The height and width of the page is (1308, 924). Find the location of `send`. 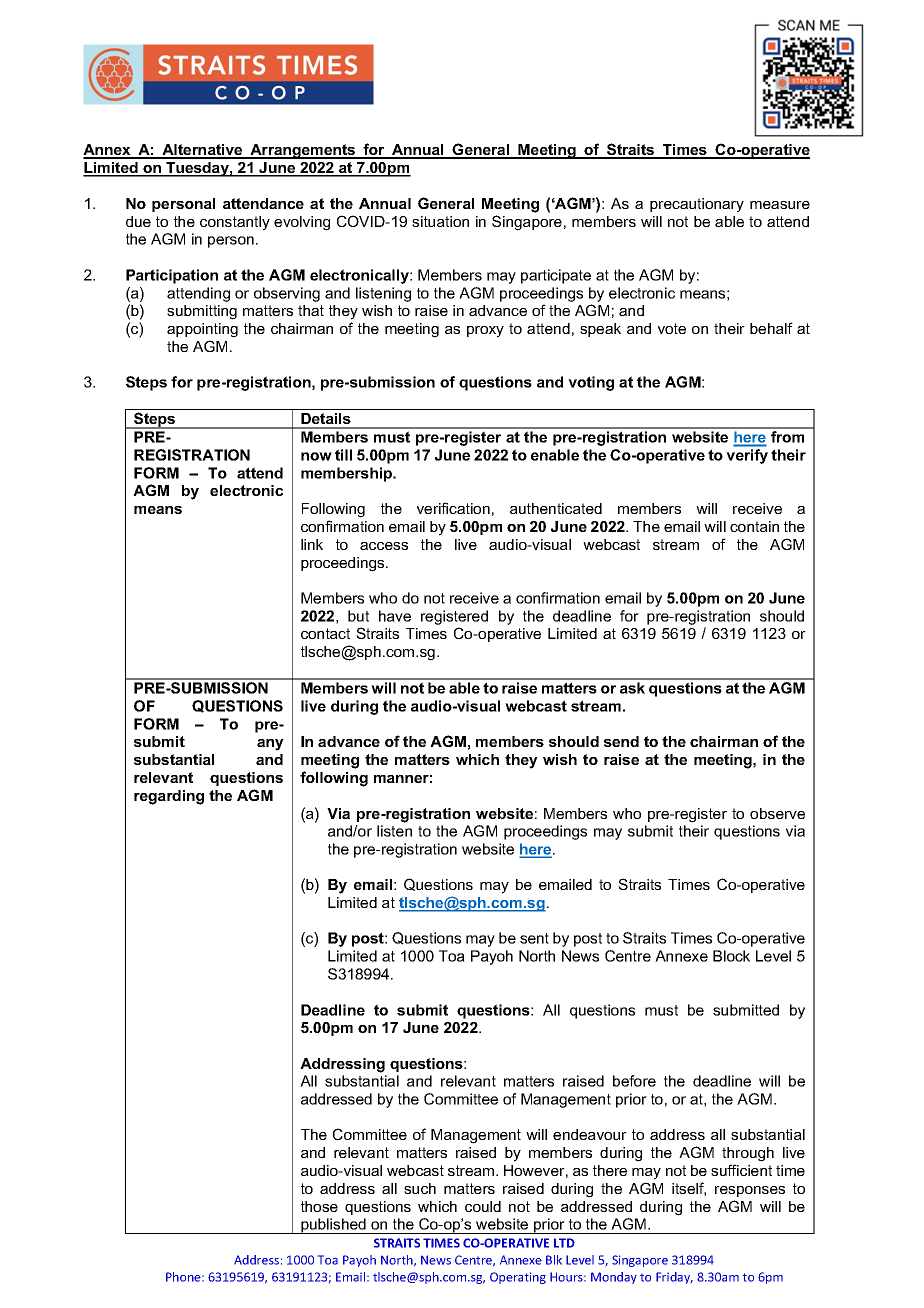

send is located at coordinates (621, 741).
